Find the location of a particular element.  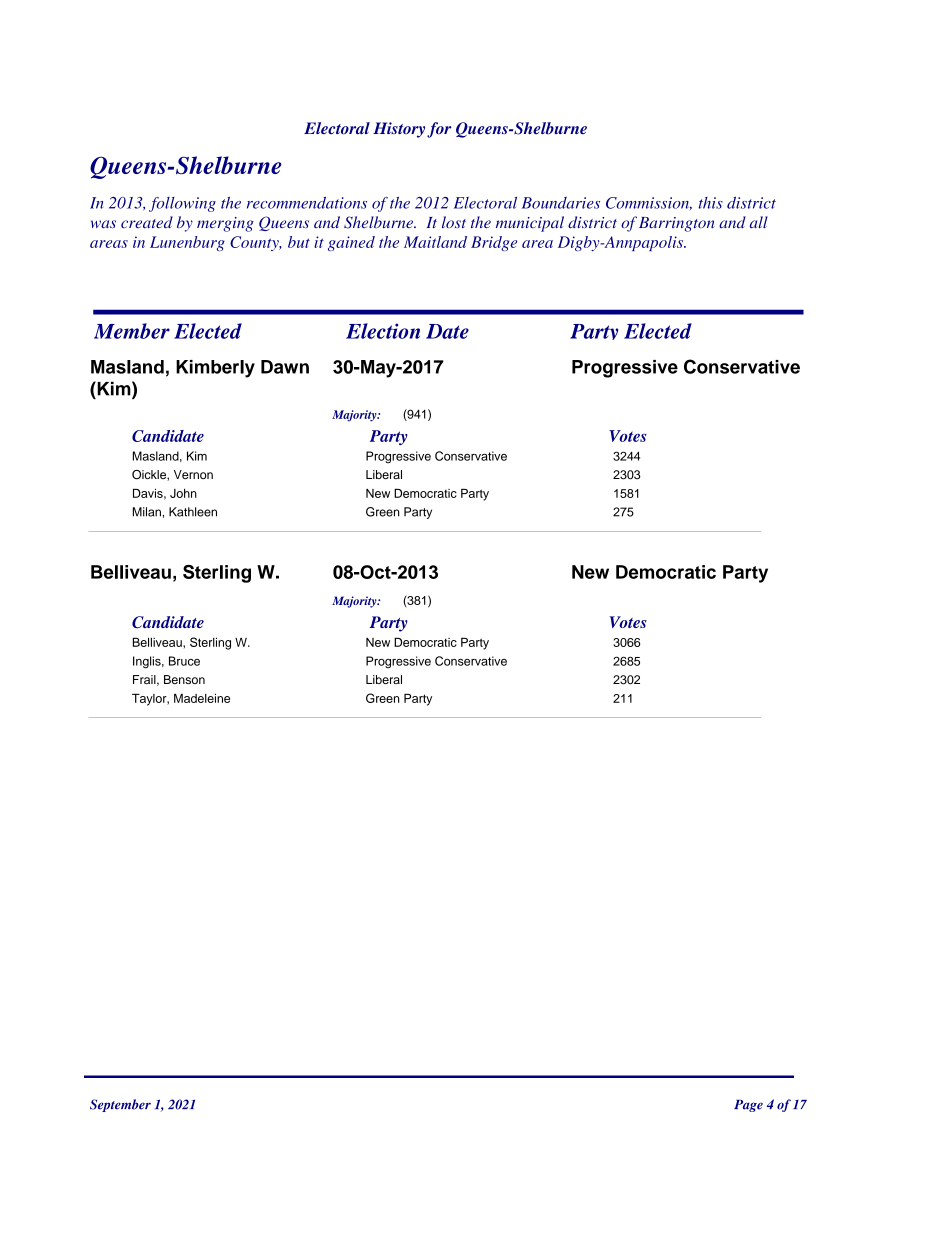

following is located at coordinates (182, 204).
